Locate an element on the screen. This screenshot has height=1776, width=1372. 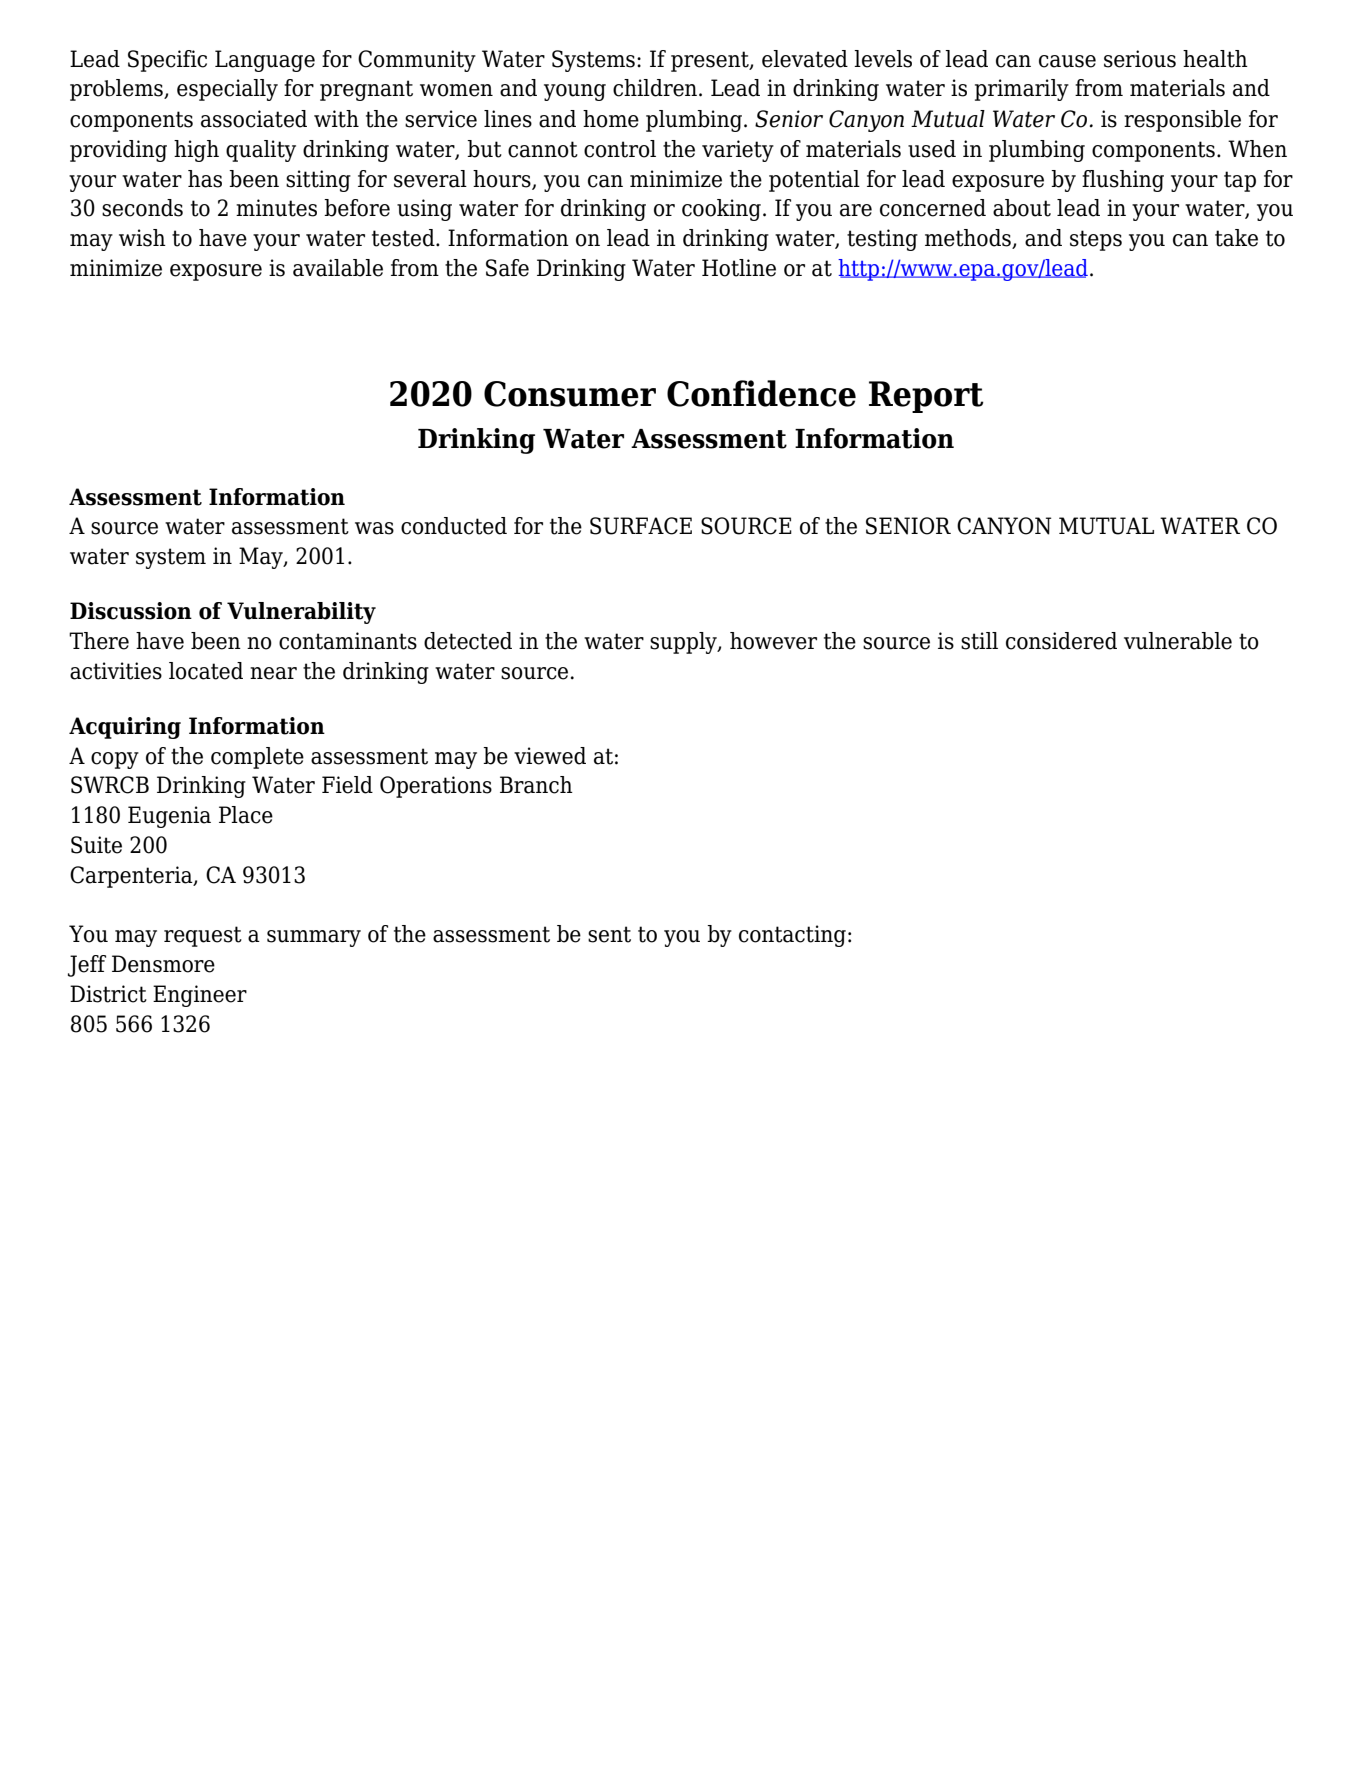
Engineer is located at coordinates (200, 996).
